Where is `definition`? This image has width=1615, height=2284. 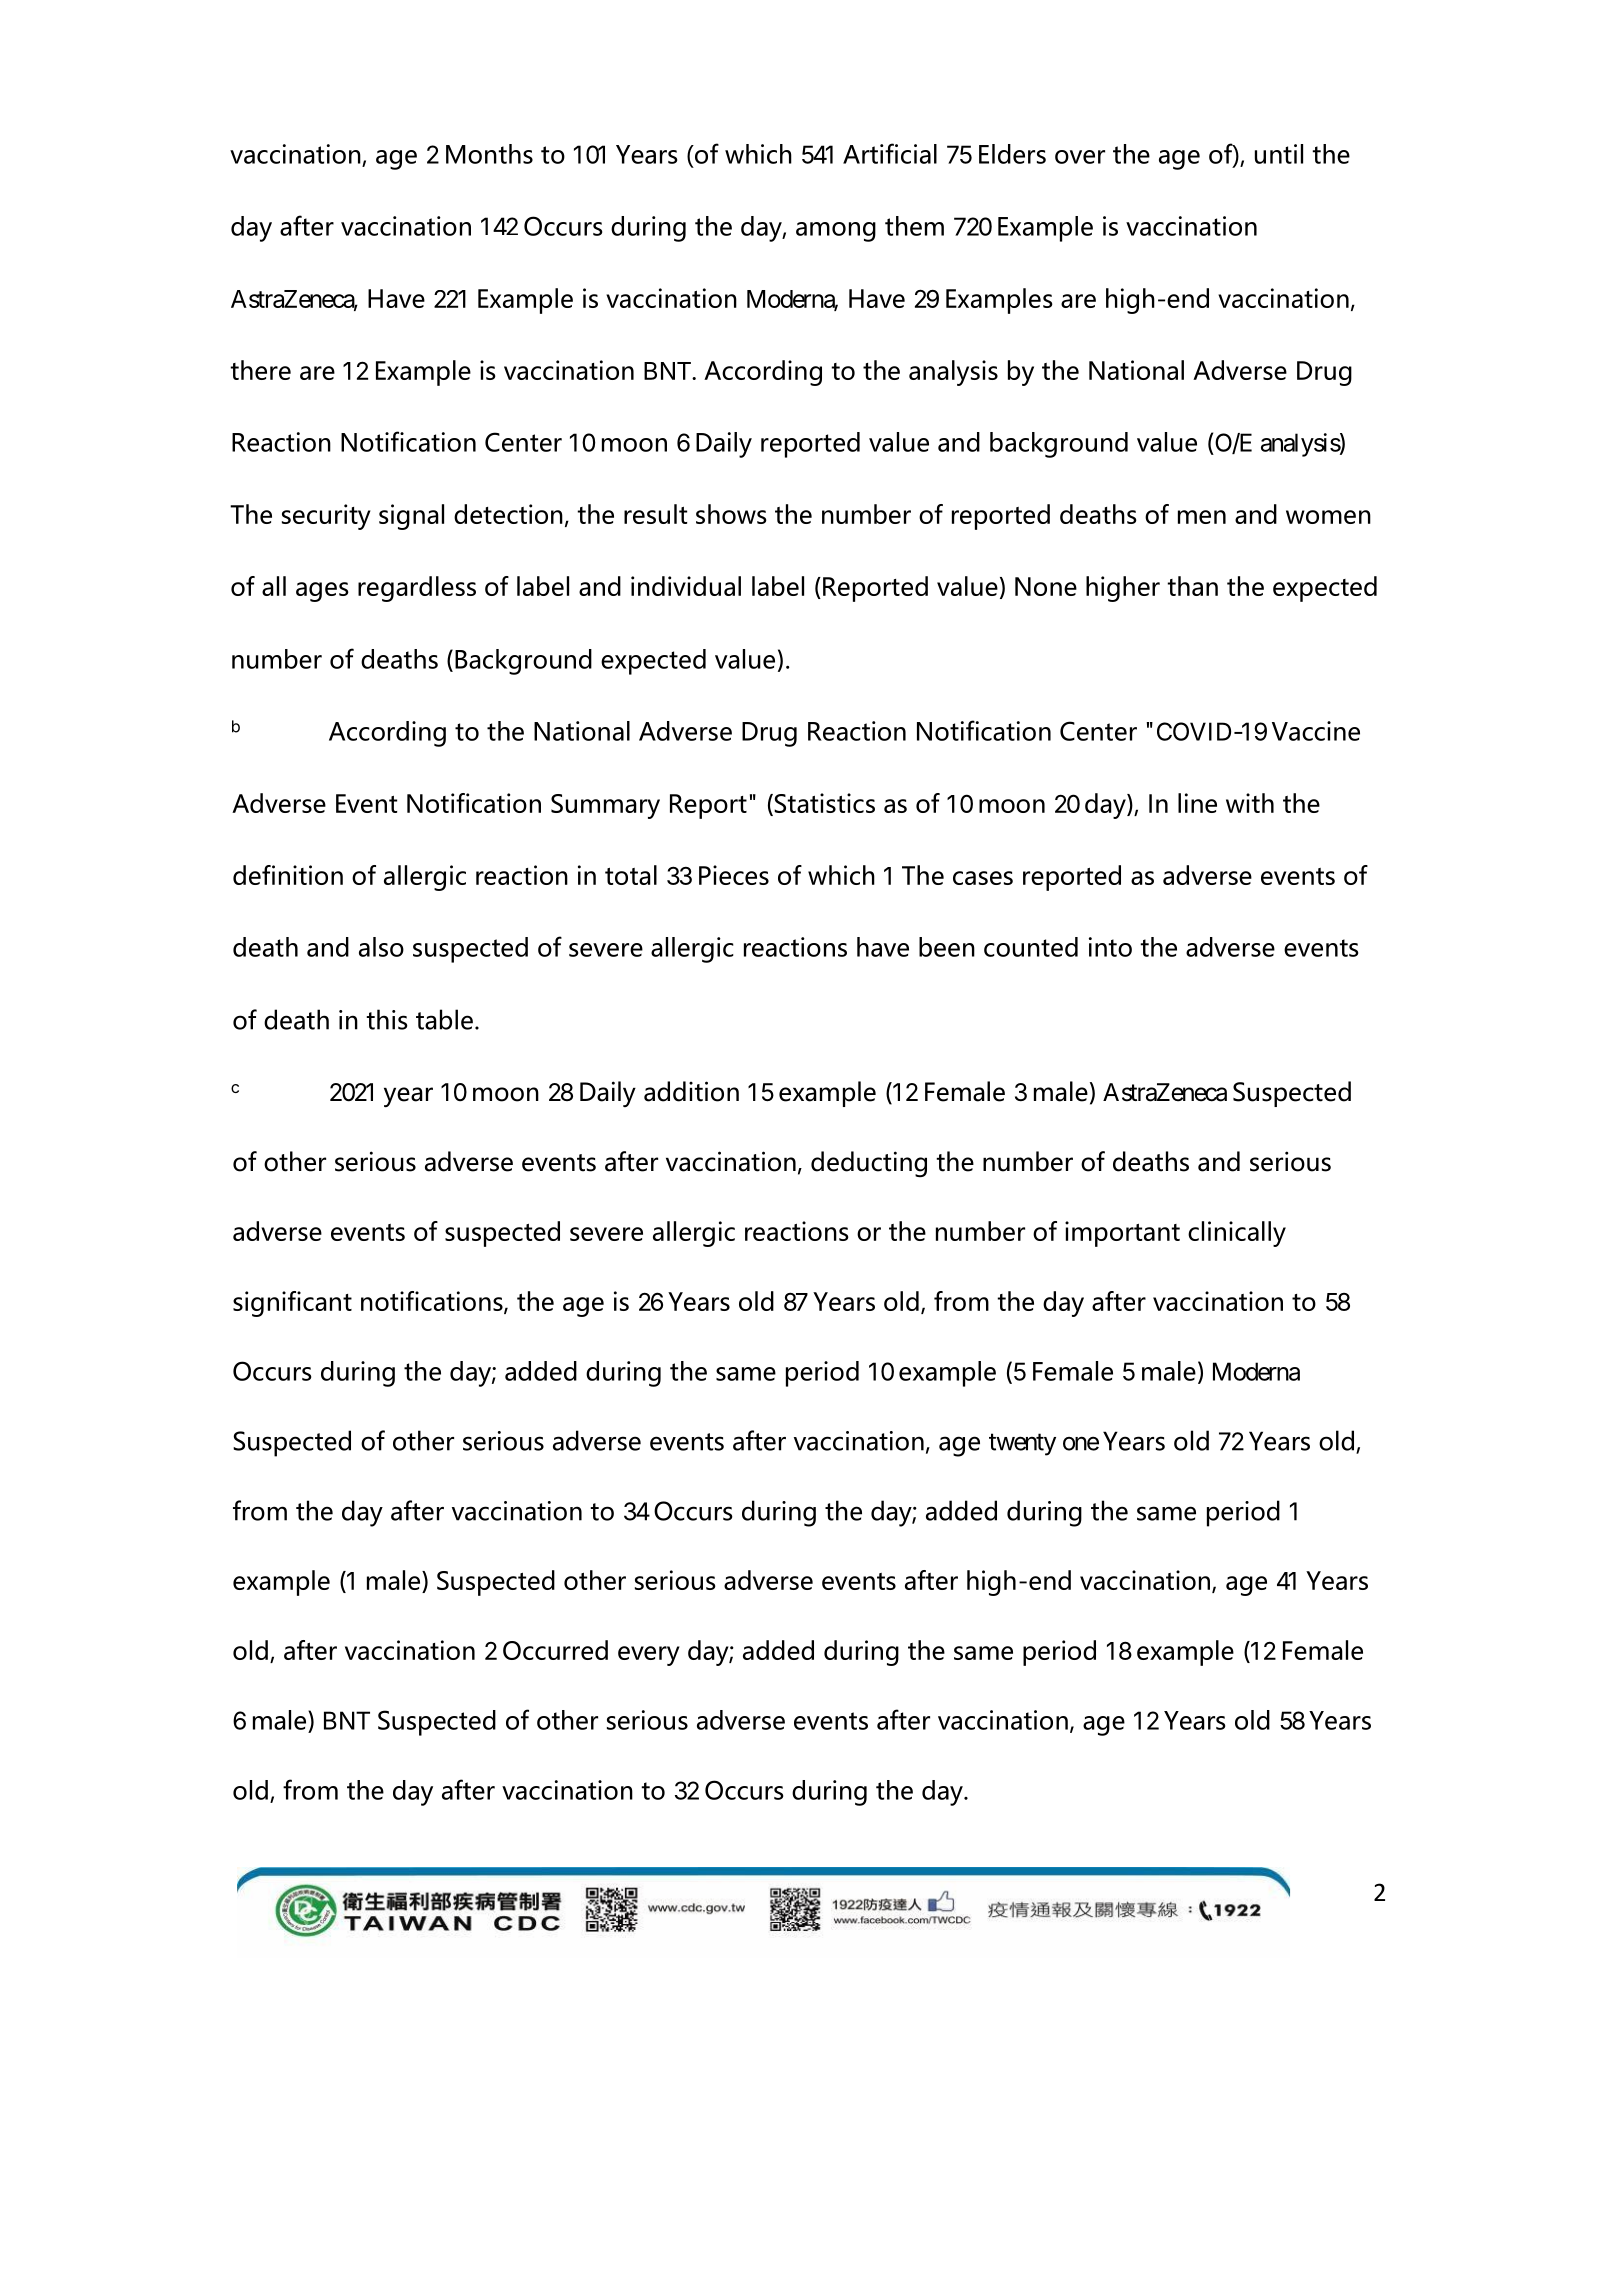
definition is located at coordinates (288, 875).
